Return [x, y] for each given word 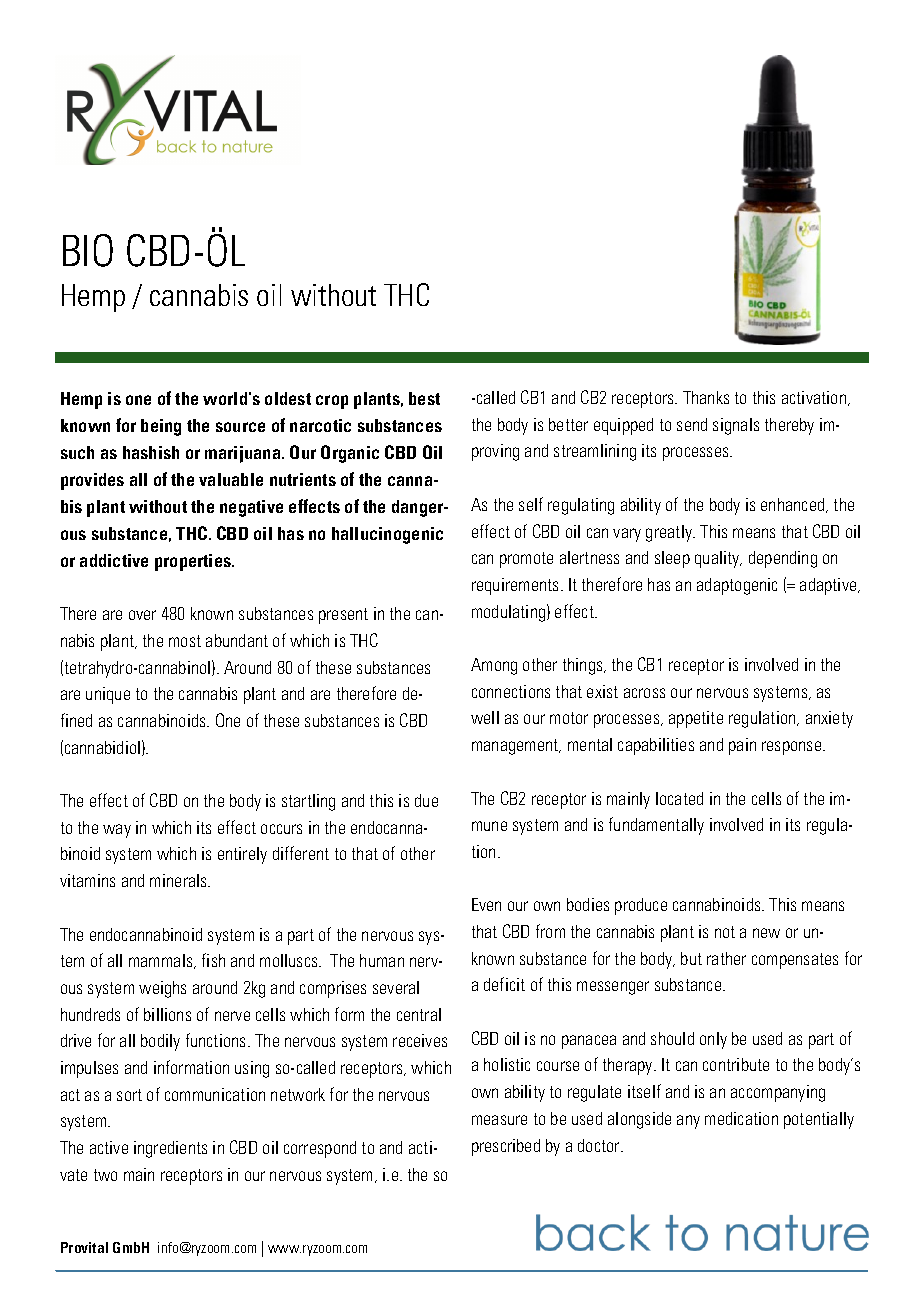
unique [108, 695]
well [485, 717]
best [424, 398]
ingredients [170, 1149]
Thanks [706, 397]
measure [499, 1120]
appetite [696, 719]
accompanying [778, 1093]
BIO [88, 250]
